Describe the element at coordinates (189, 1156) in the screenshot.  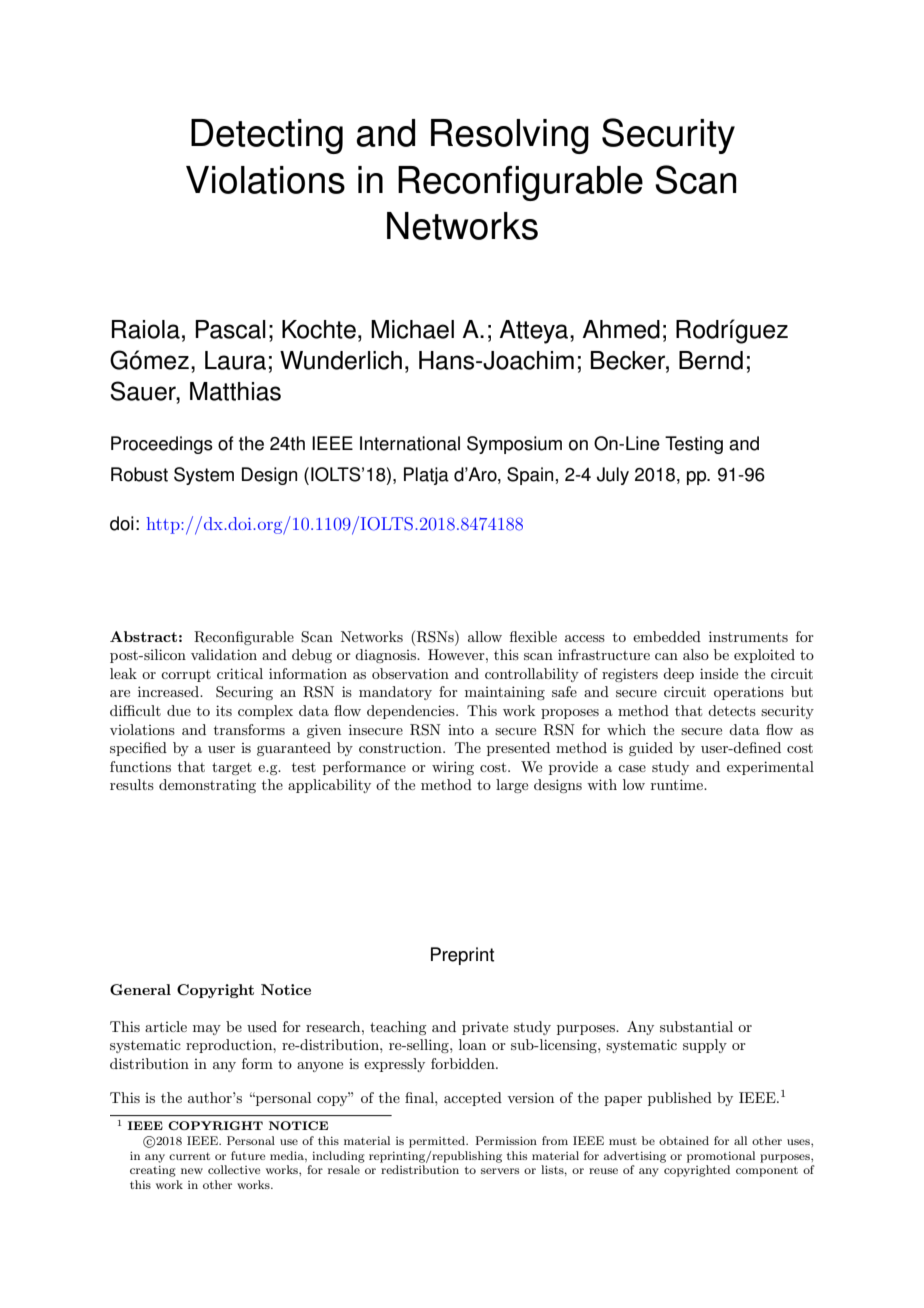
I see `current` at that location.
